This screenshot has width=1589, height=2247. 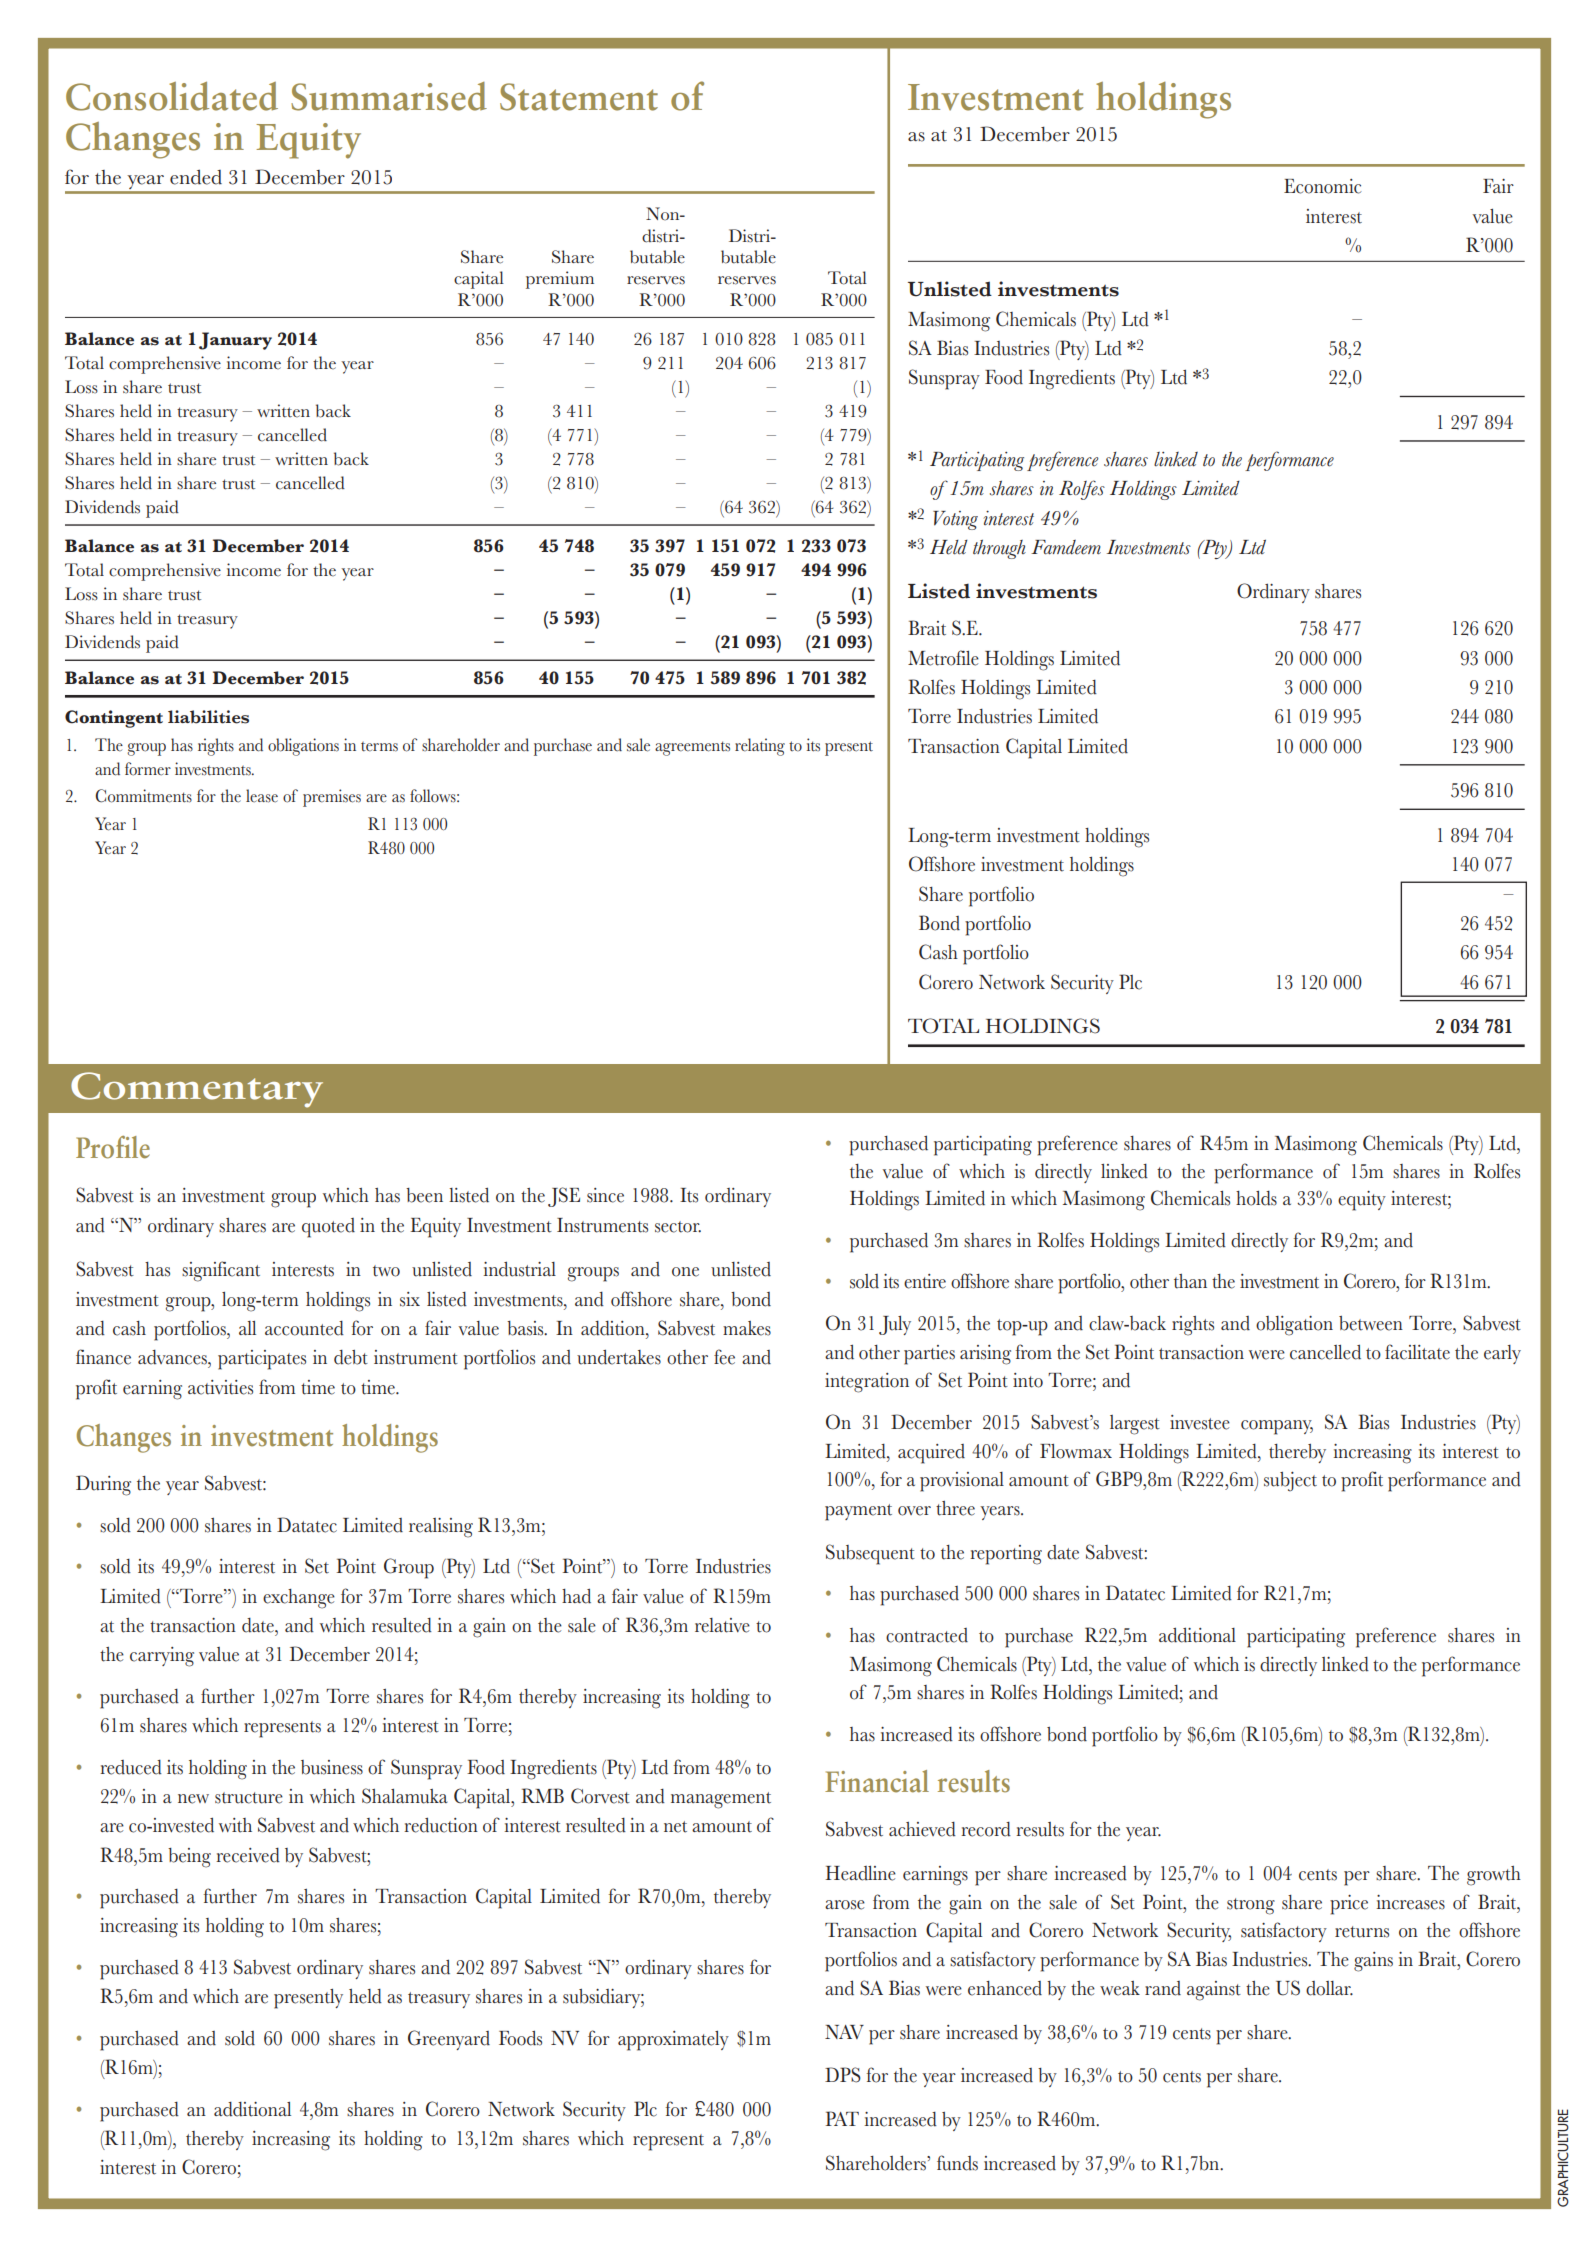 I want to click on relating, so click(x=760, y=747).
